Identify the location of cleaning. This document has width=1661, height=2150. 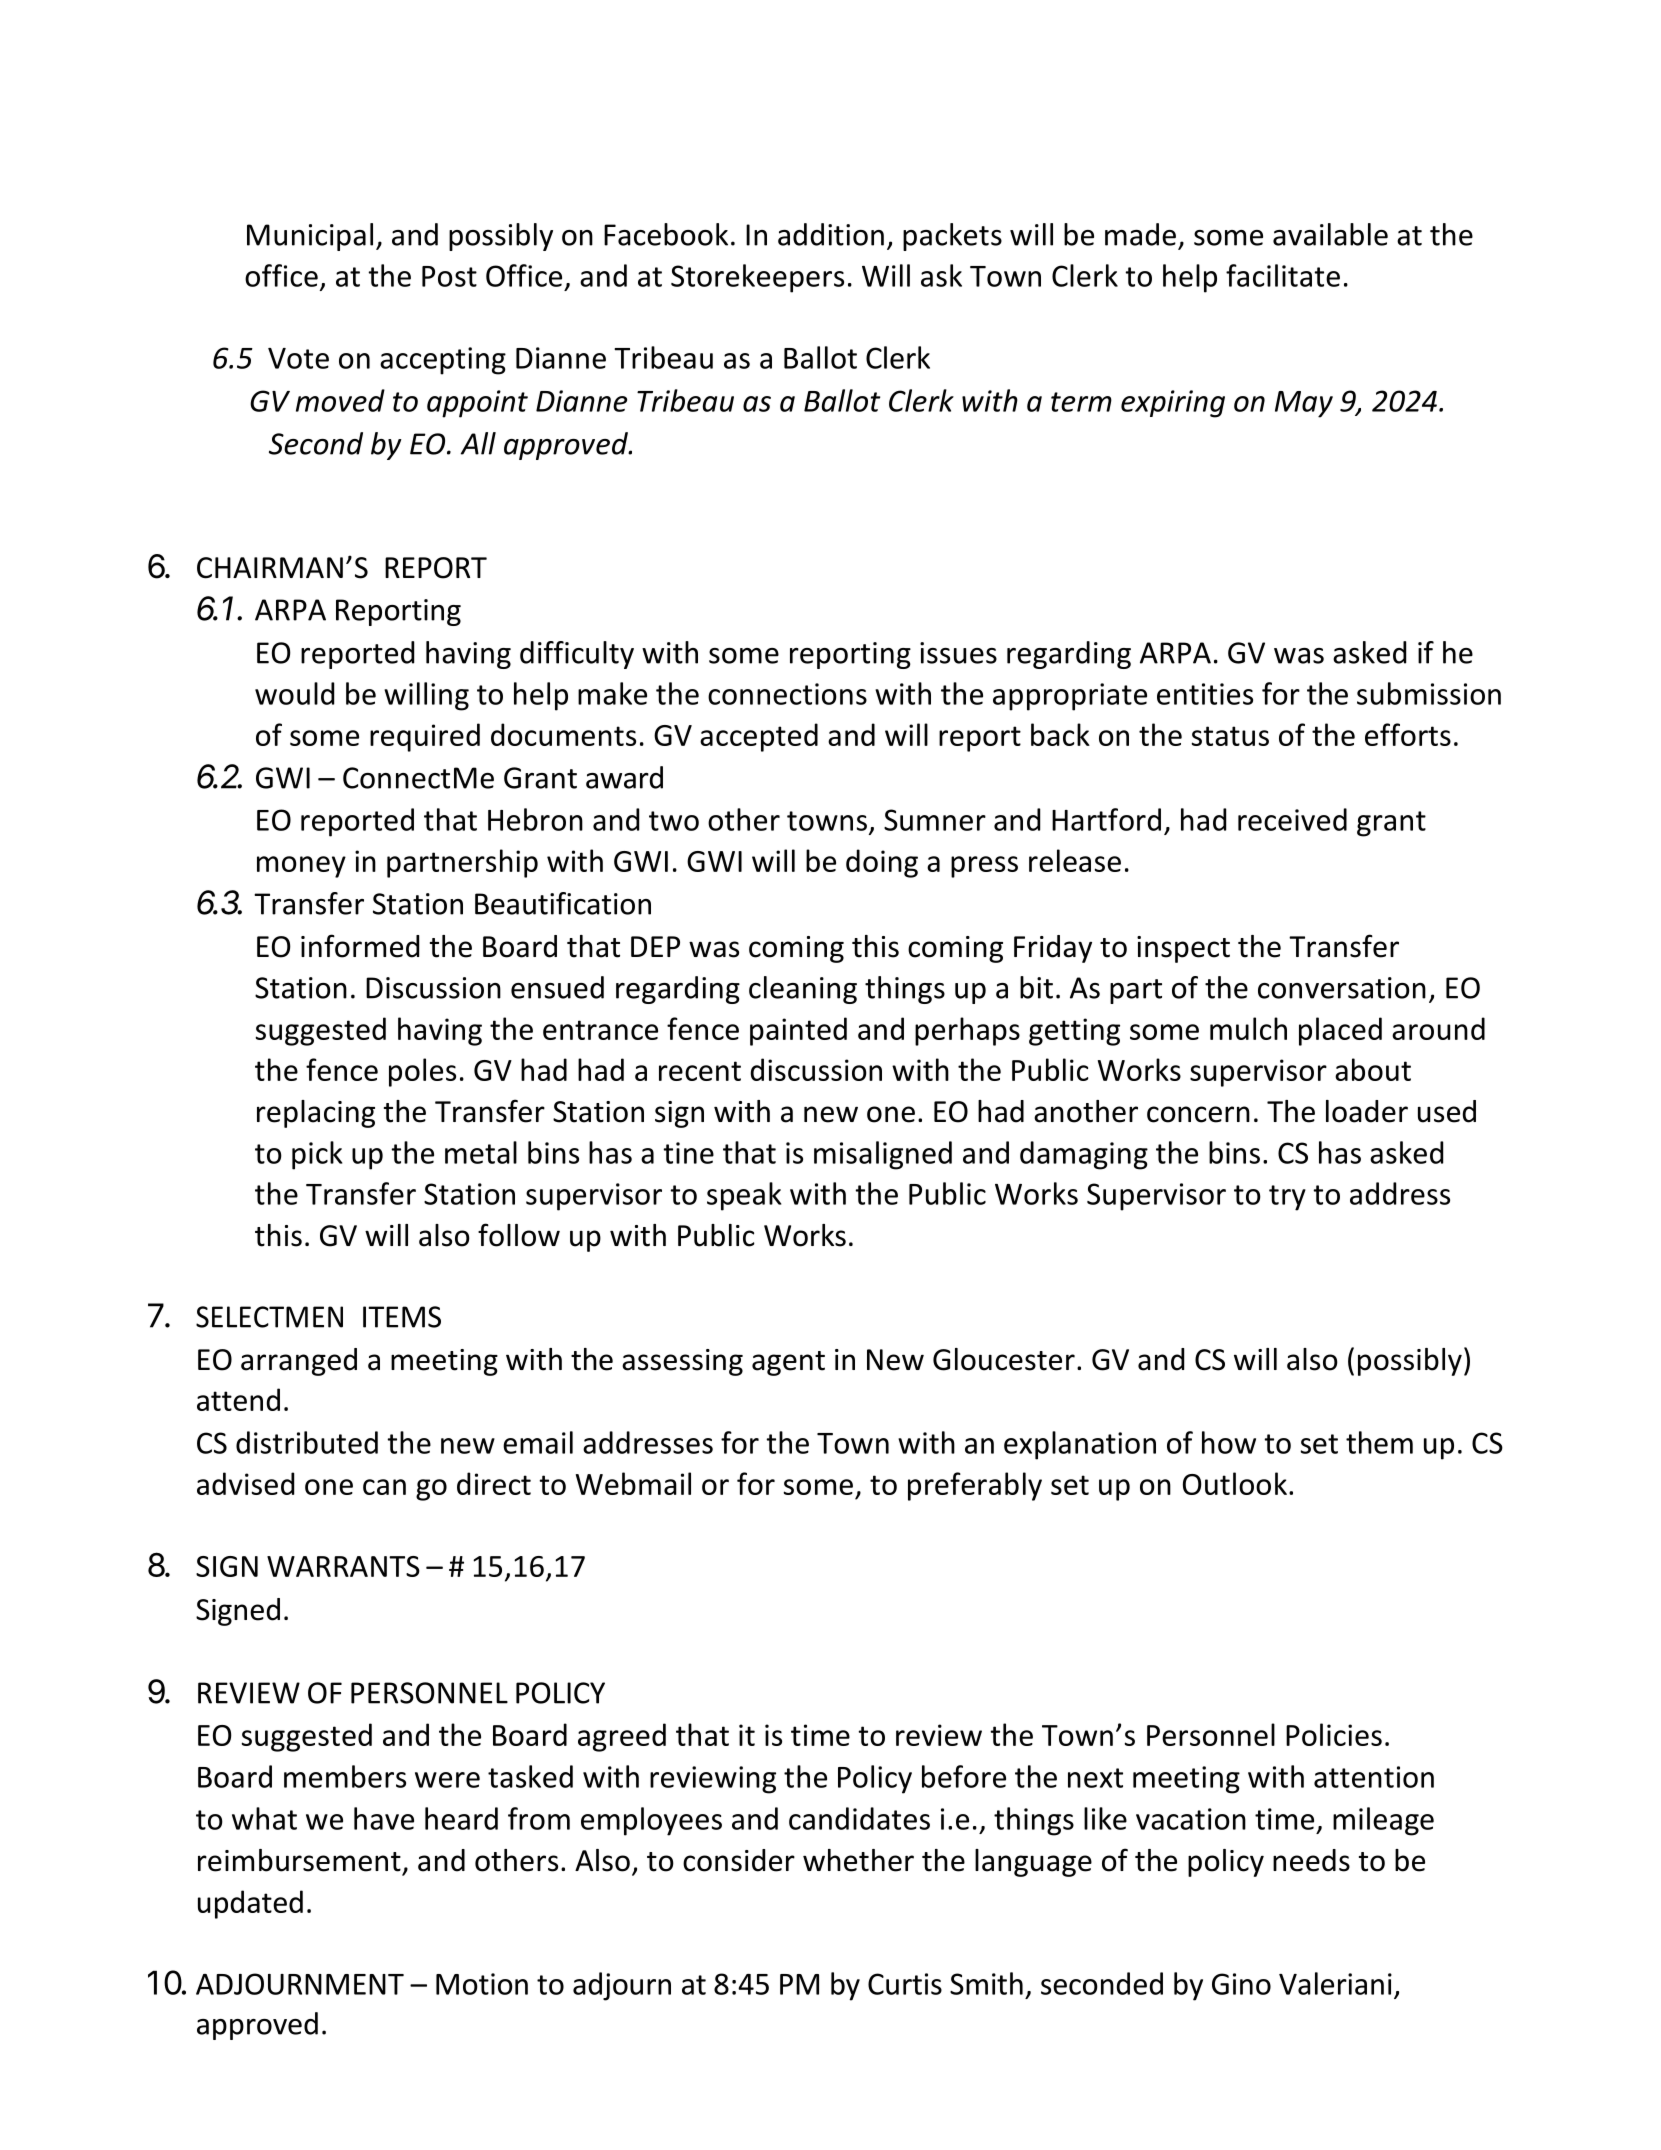
(803, 990).
